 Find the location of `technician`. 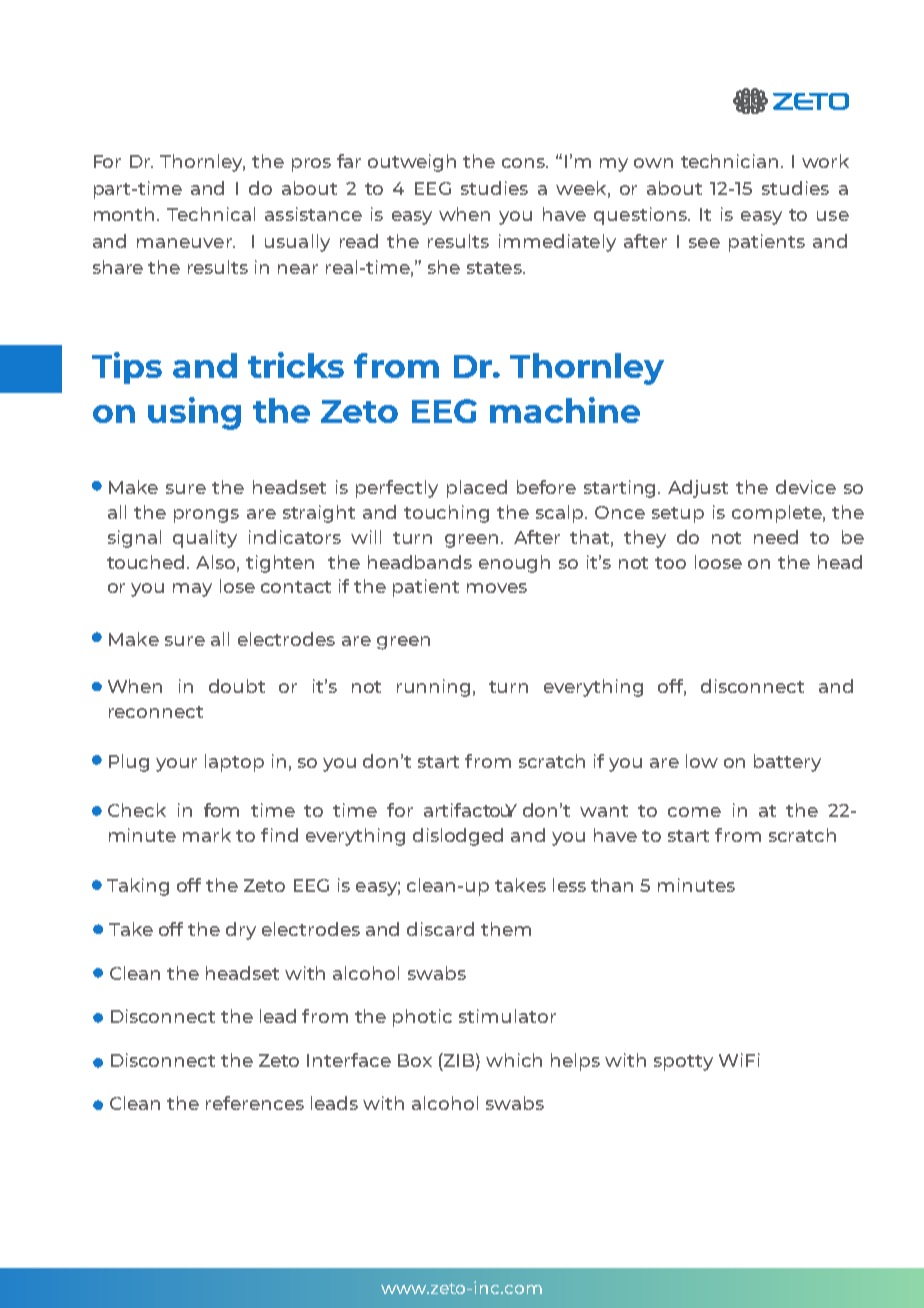

technician is located at coordinates (729, 161).
